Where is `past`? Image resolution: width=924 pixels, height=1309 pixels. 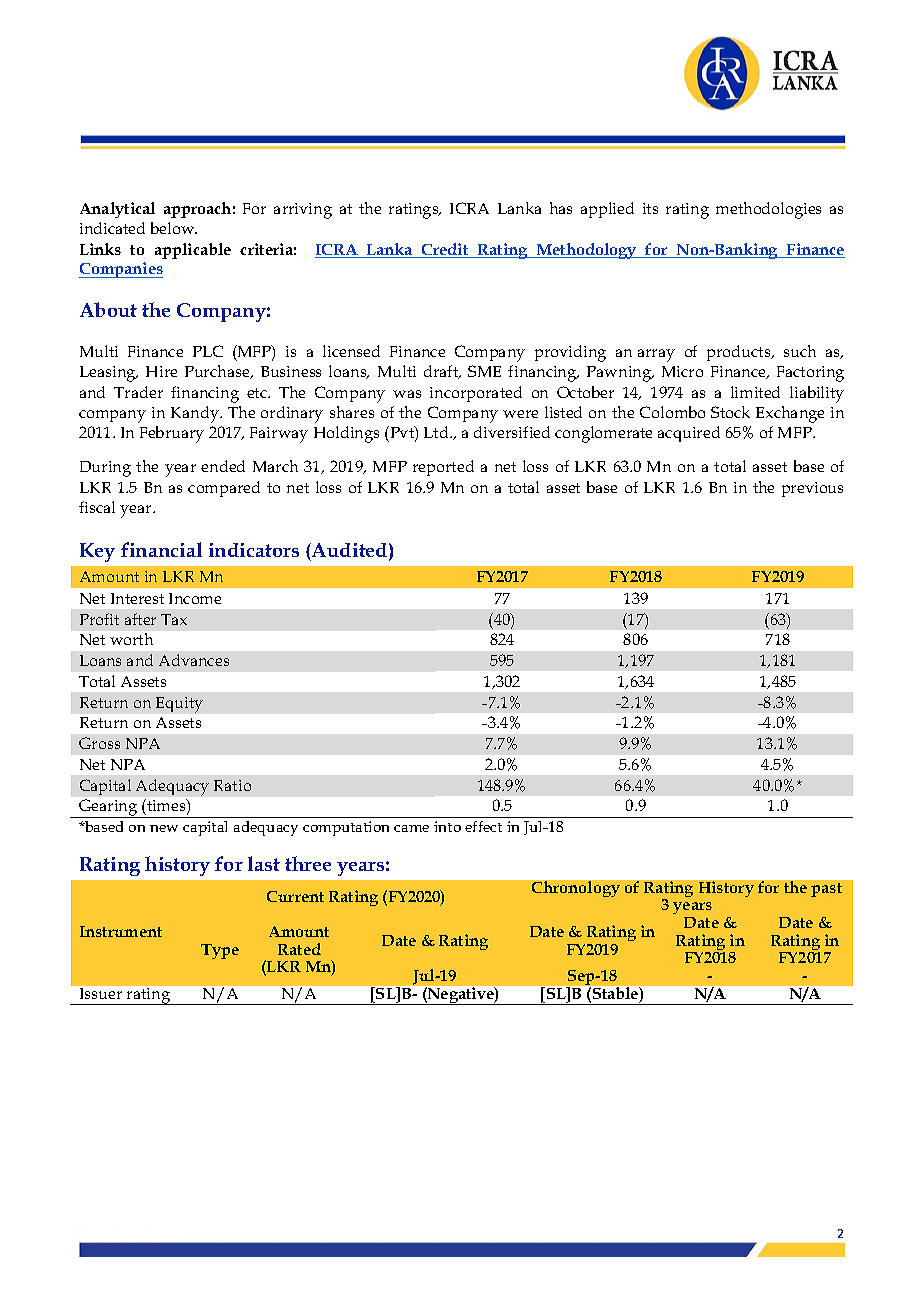
past is located at coordinates (826, 890).
